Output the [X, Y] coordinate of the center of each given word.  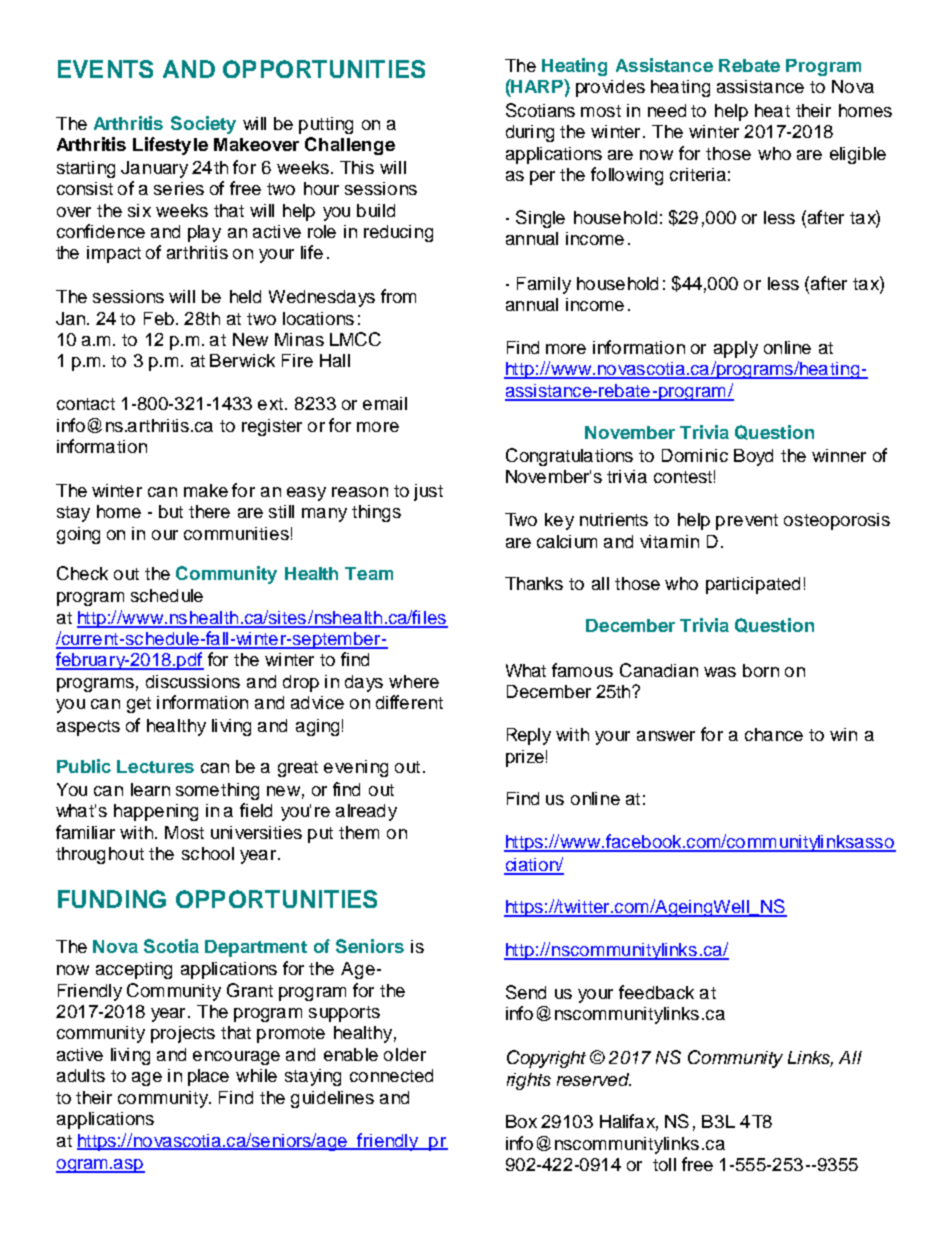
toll [664, 1164]
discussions [193, 681]
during [530, 133]
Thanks [534, 583]
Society [203, 125]
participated [753, 585]
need [667, 110]
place [208, 1077]
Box [521, 1121]
